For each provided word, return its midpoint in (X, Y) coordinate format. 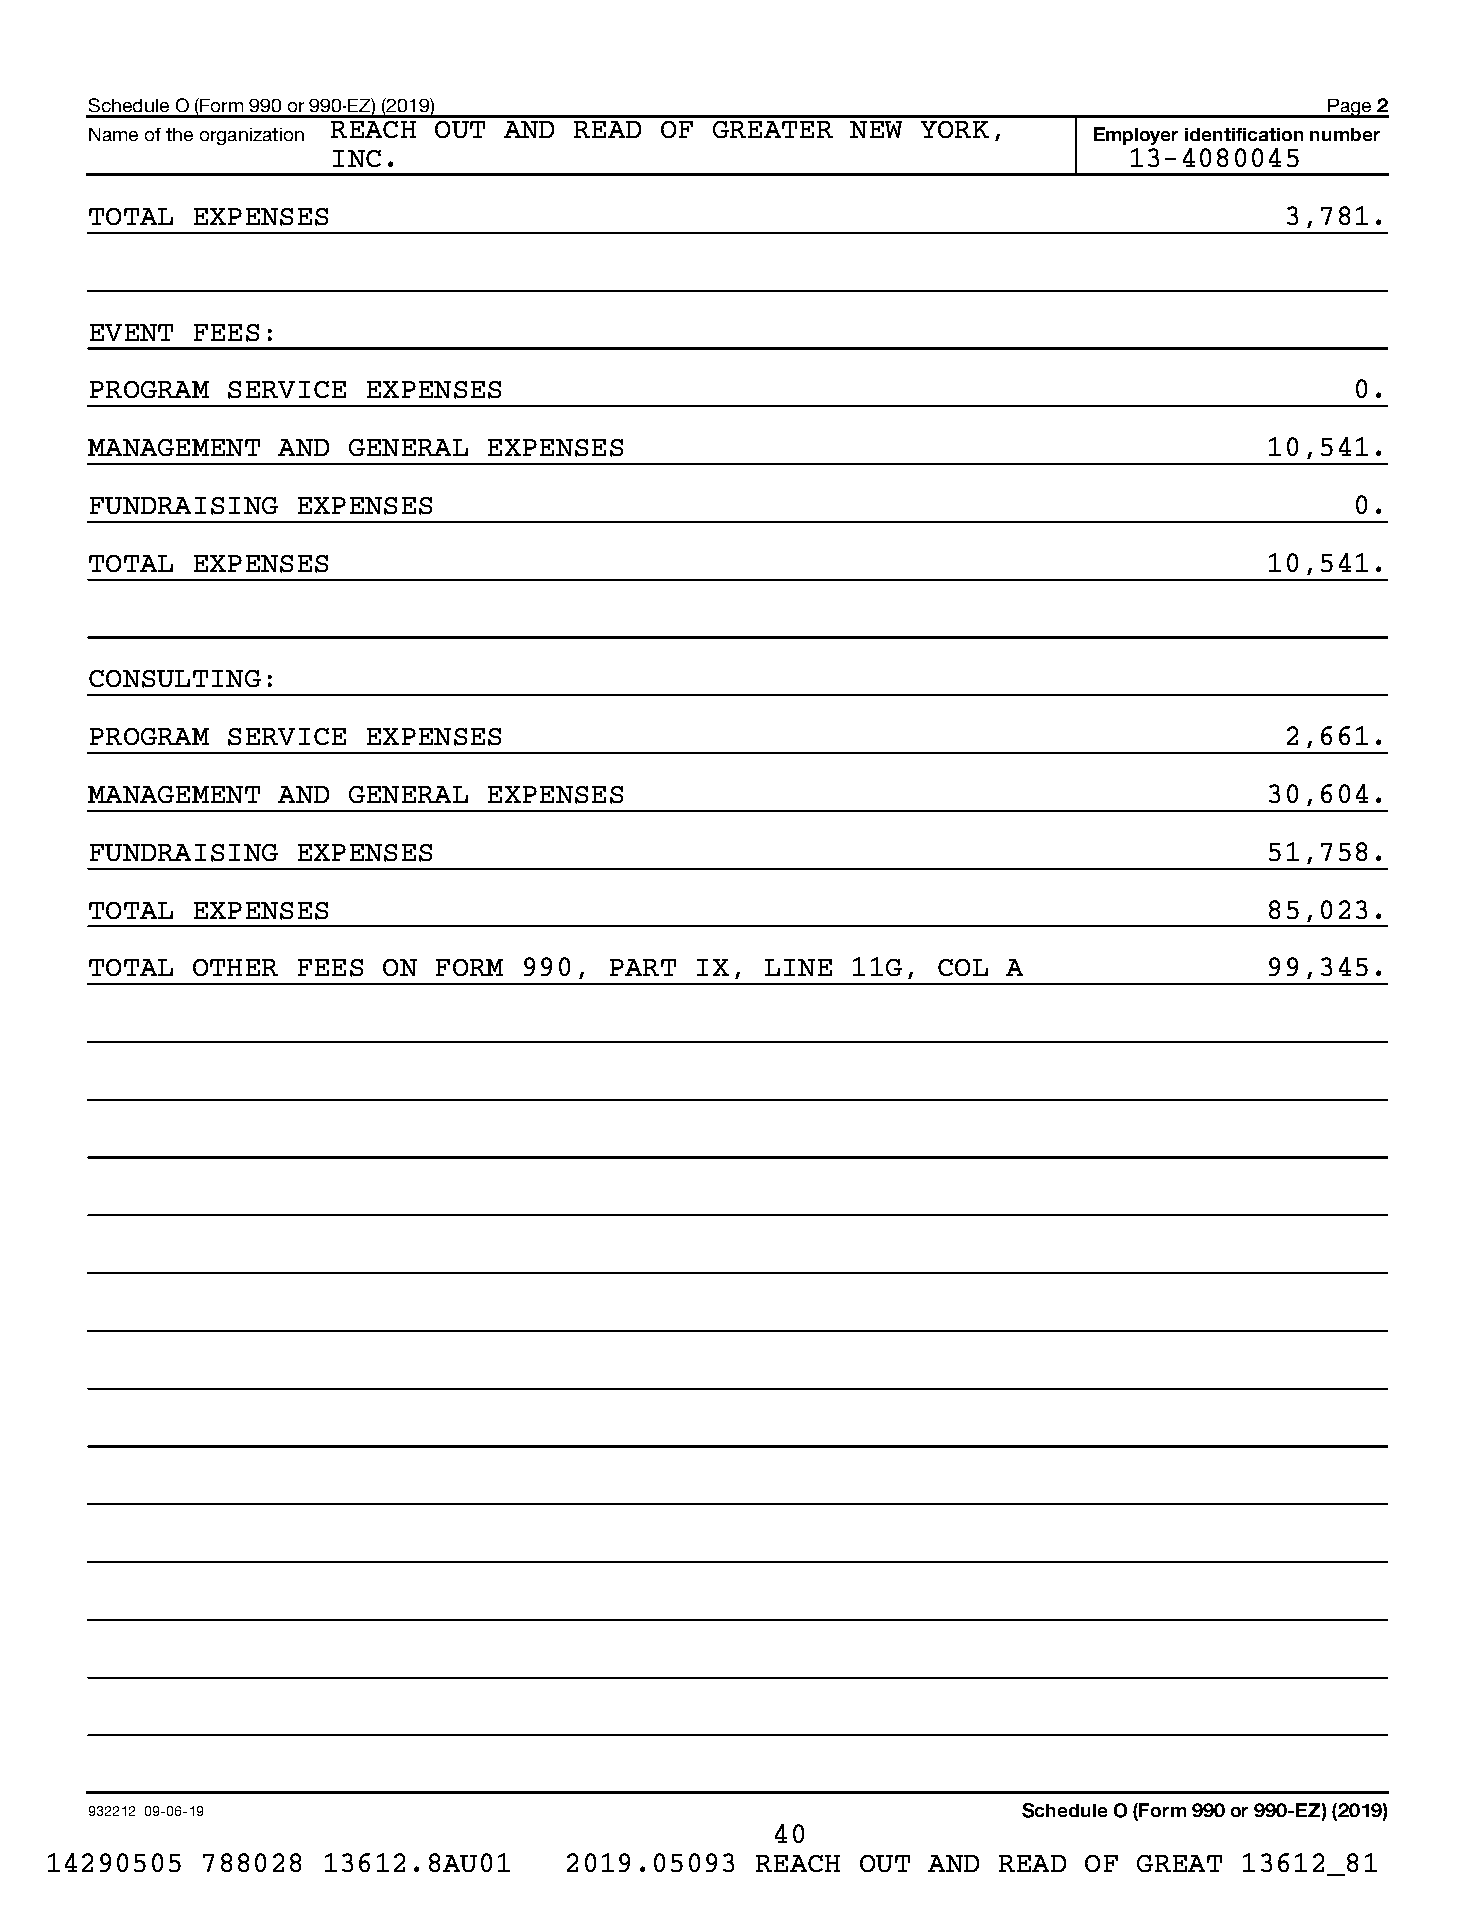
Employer (1136, 136)
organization (252, 136)
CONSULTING (175, 679)
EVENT (131, 332)
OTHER (235, 967)
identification (1244, 134)
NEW (876, 129)
